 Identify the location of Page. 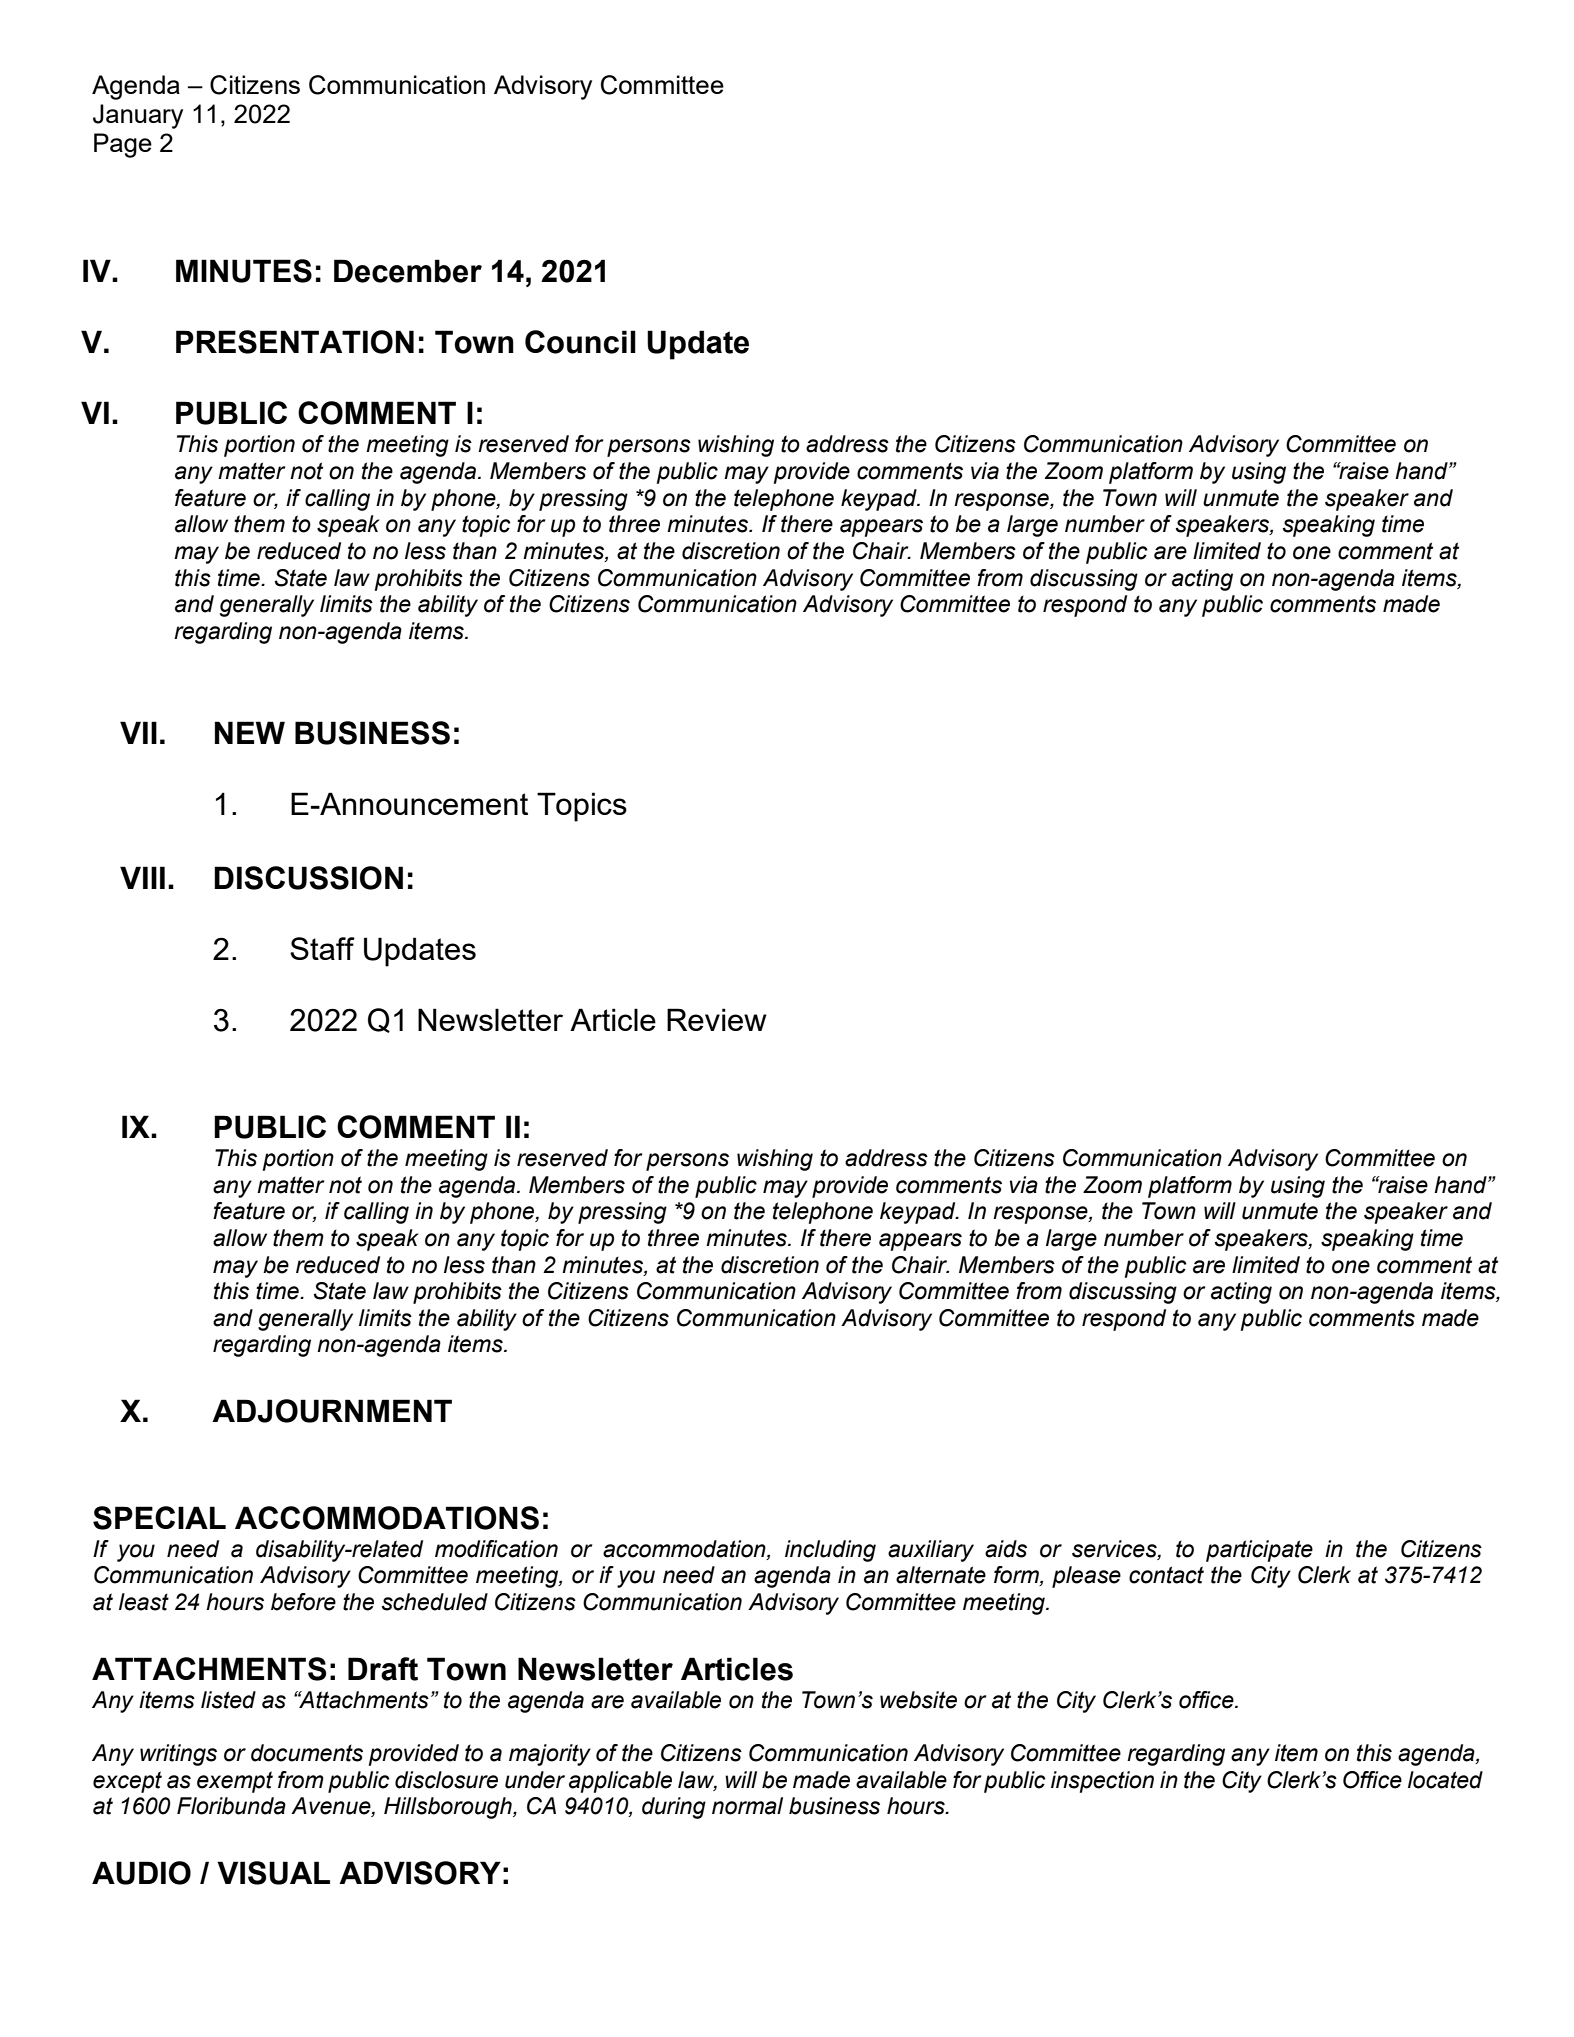
(123, 145).
